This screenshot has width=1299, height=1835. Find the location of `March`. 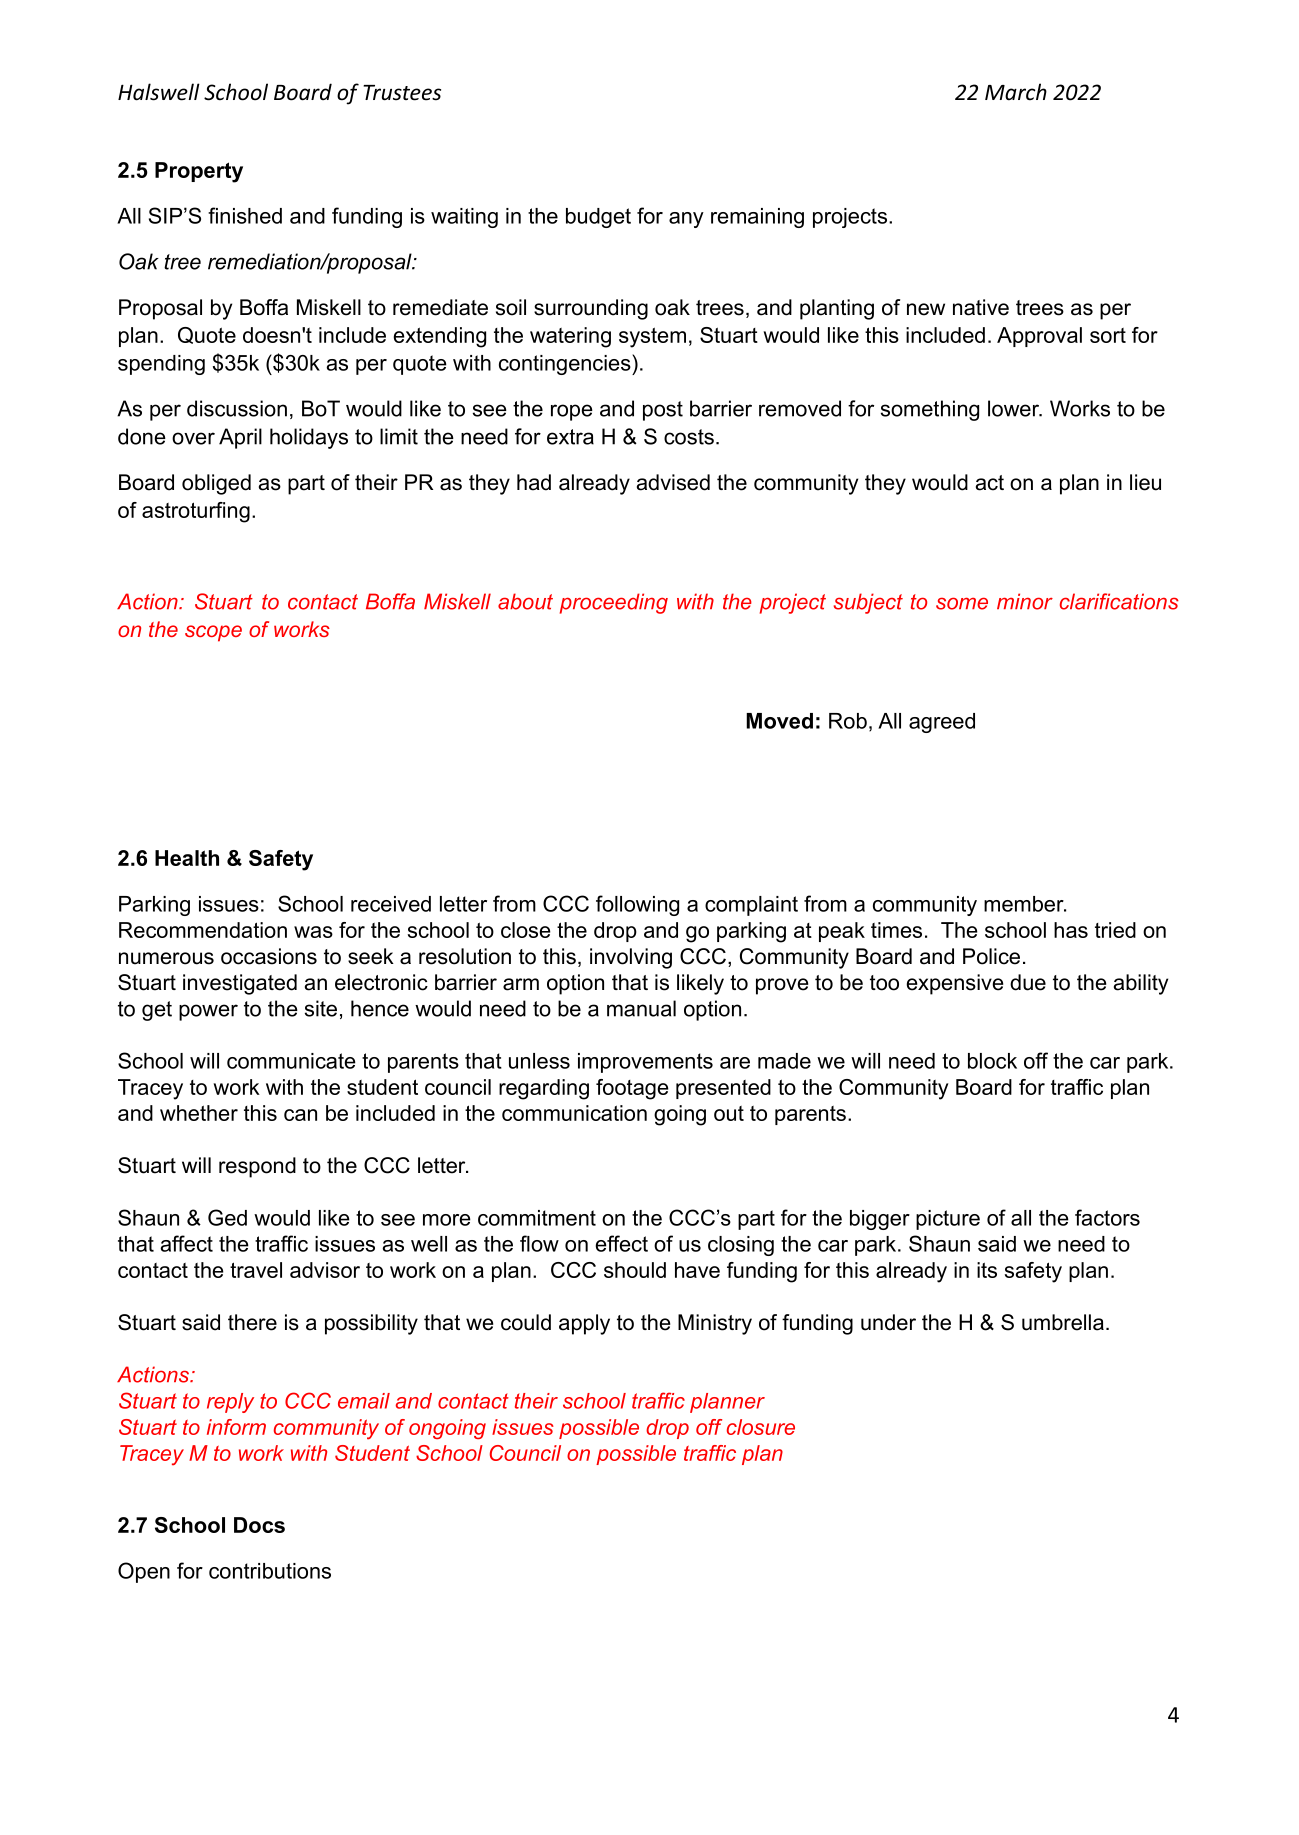

March is located at coordinates (1016, 92).
